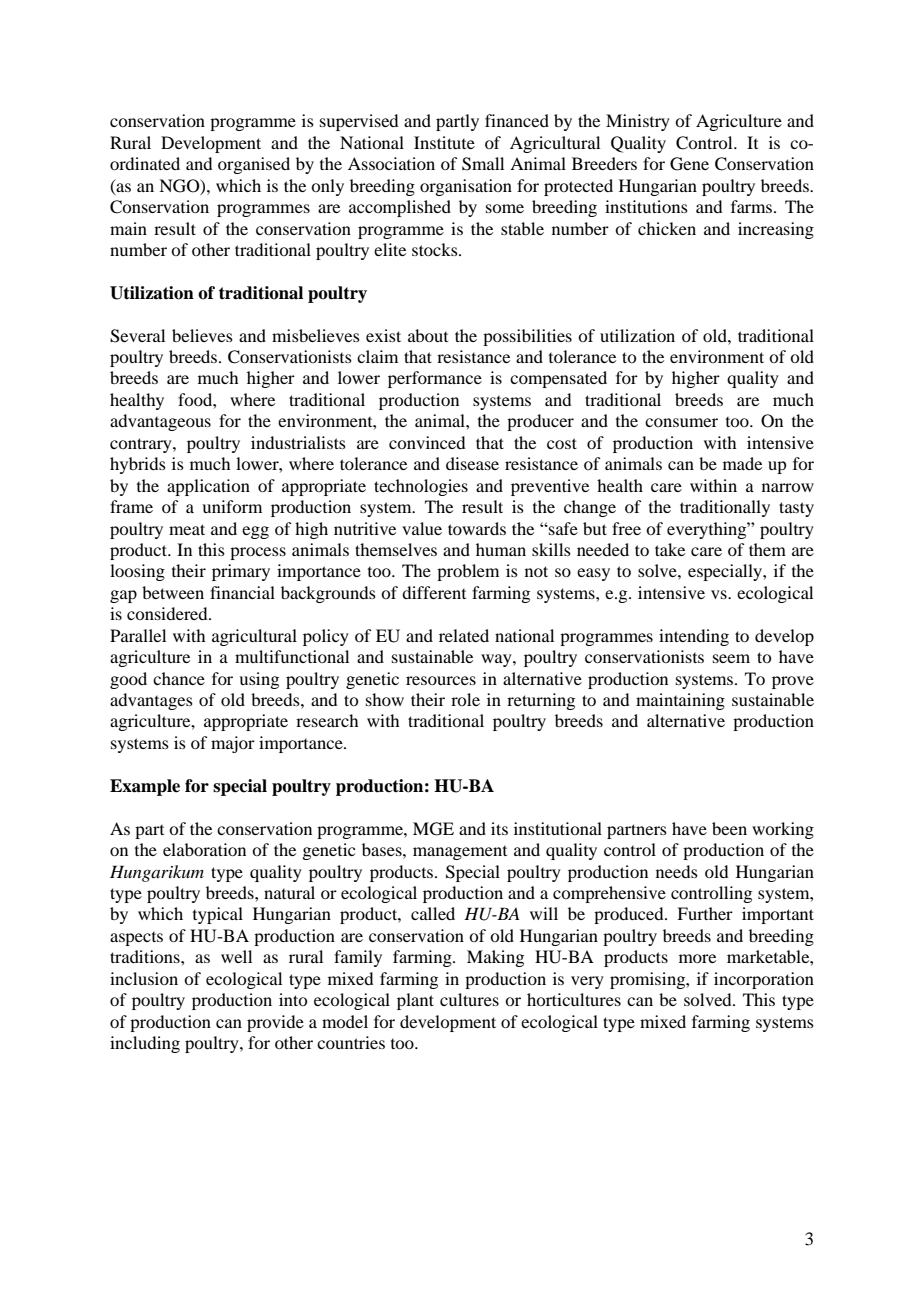  What do you see at coordinates (204, 849) in the image?
I see `elaboration` at bounding box center [204, 849].
